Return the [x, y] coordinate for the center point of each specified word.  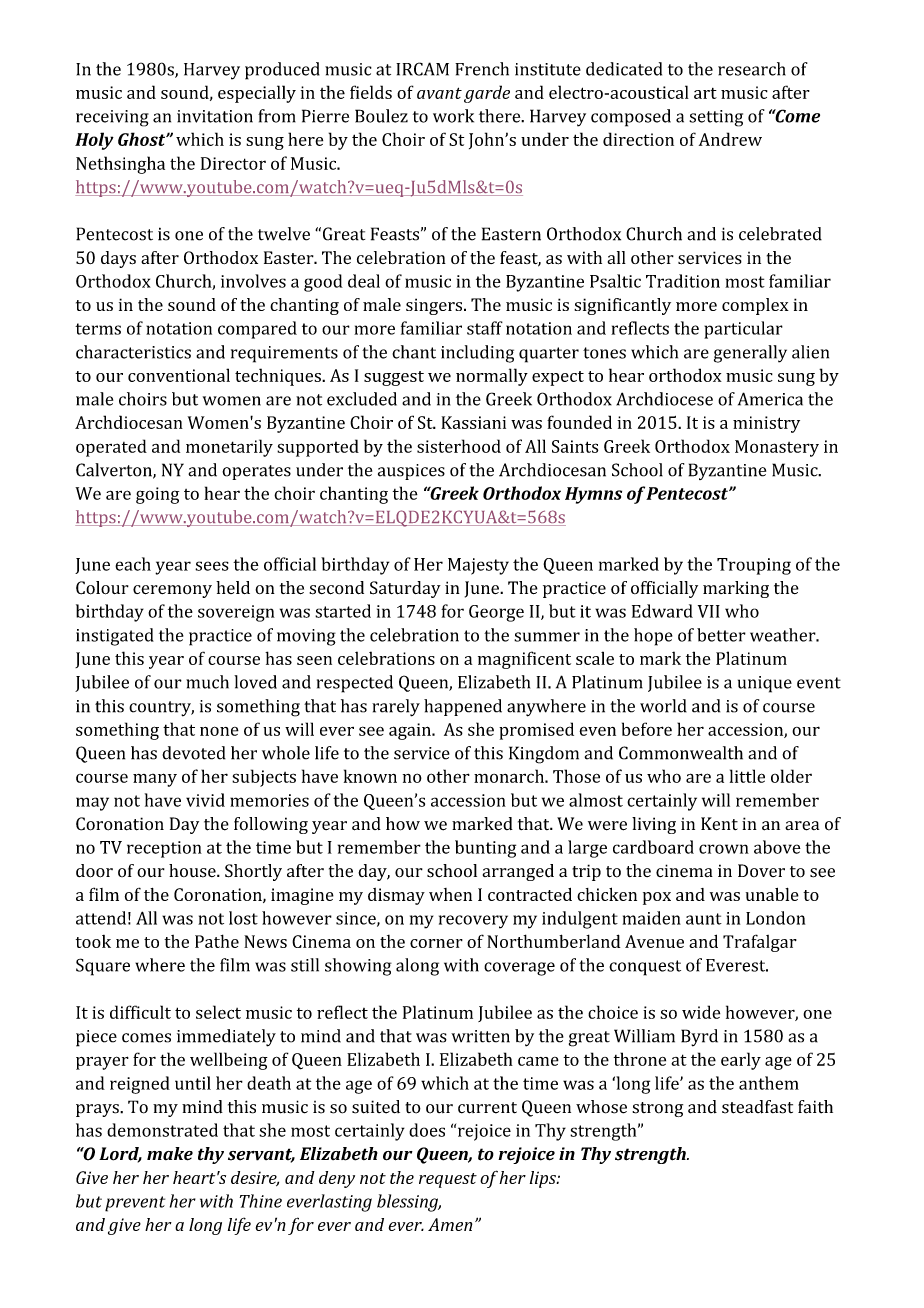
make [170, 1154]
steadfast [757, 1107]
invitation [215, 116]
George [496, 613]
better [721, 635]
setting [716, 118]
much [207, 682]
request [448, 1180]
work [453, 116]
